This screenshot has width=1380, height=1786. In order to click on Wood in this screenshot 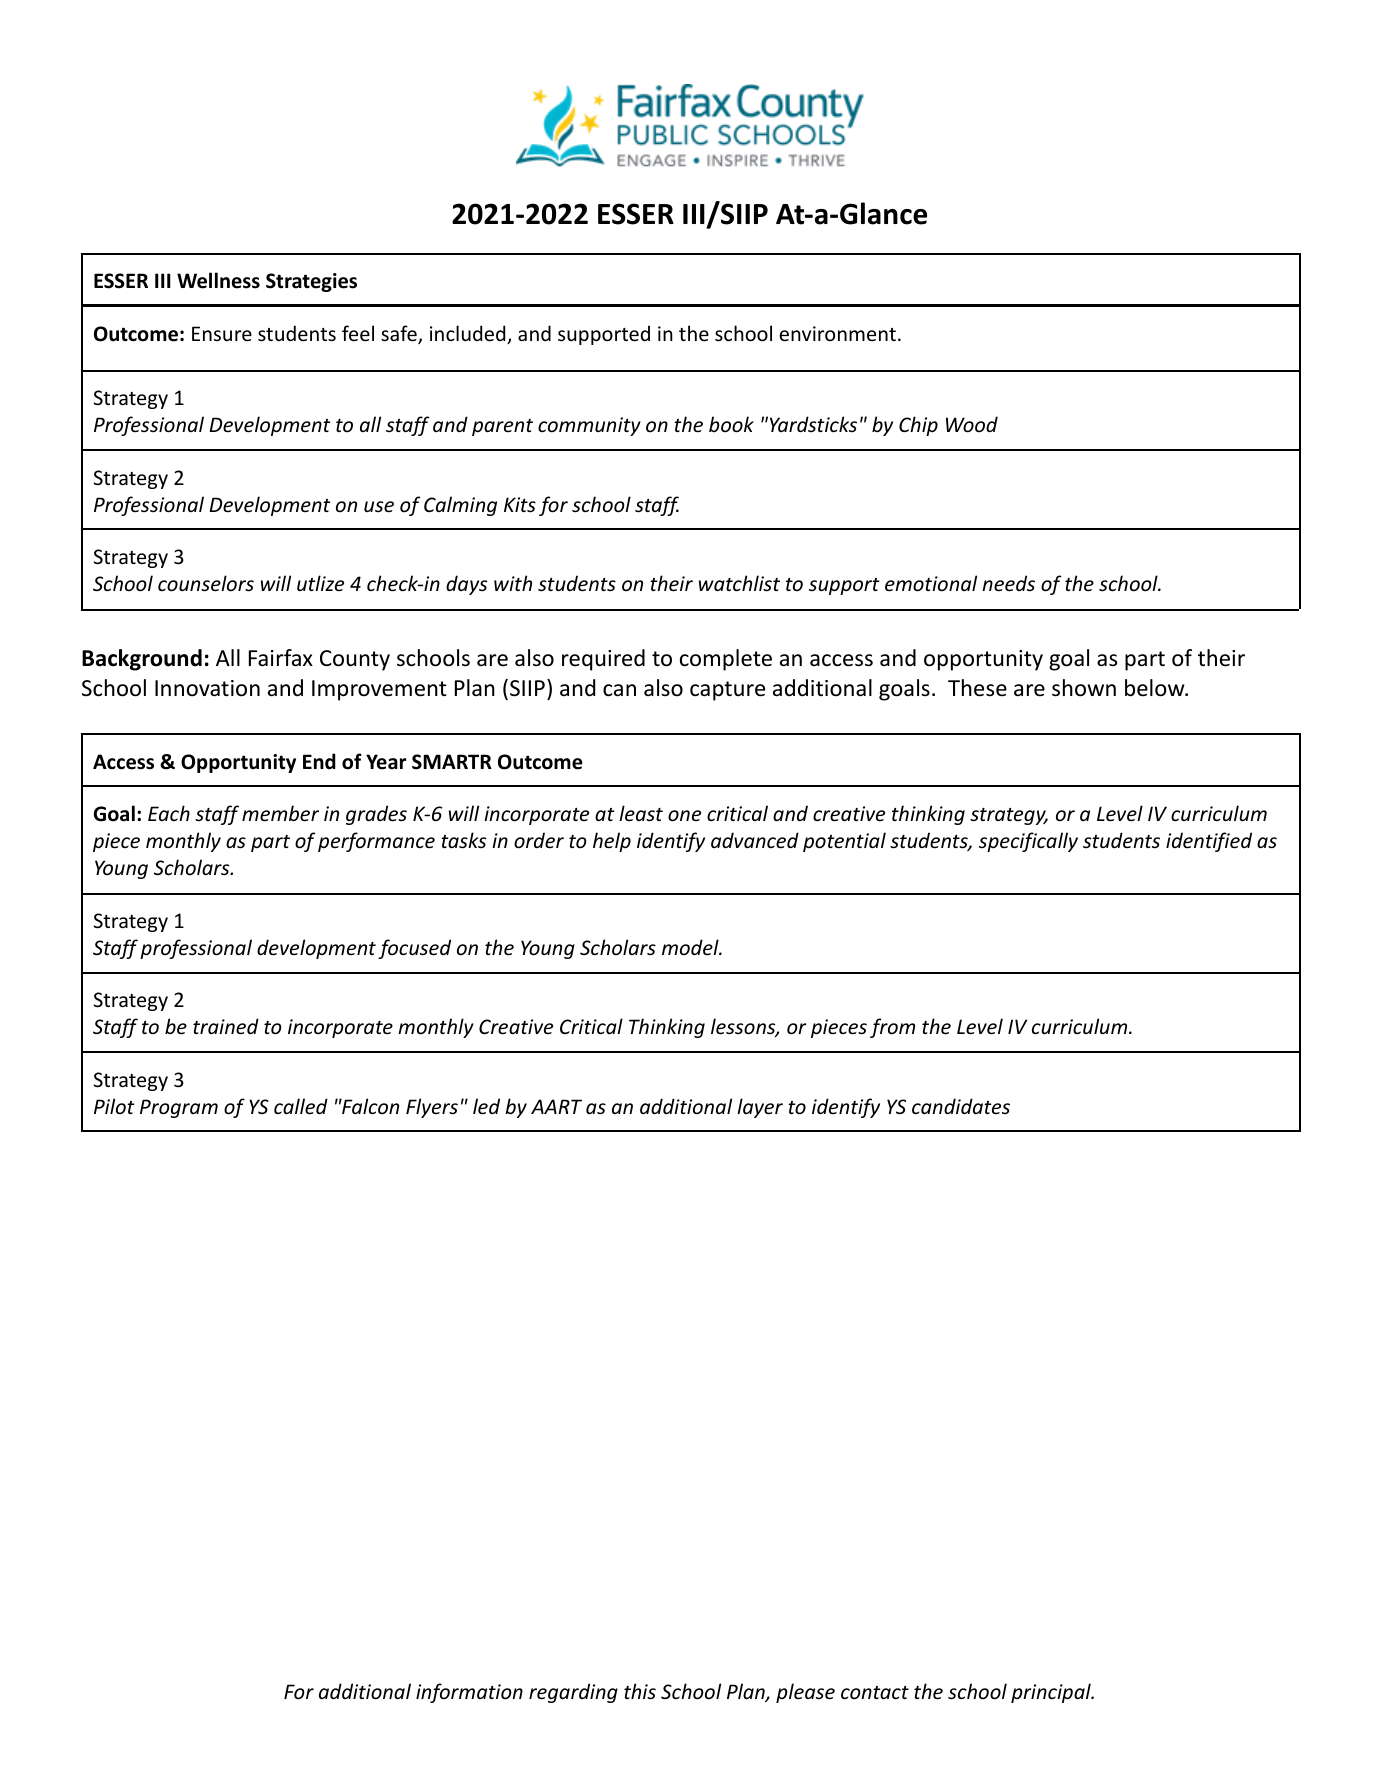, I will do `click(972, 424)`.
